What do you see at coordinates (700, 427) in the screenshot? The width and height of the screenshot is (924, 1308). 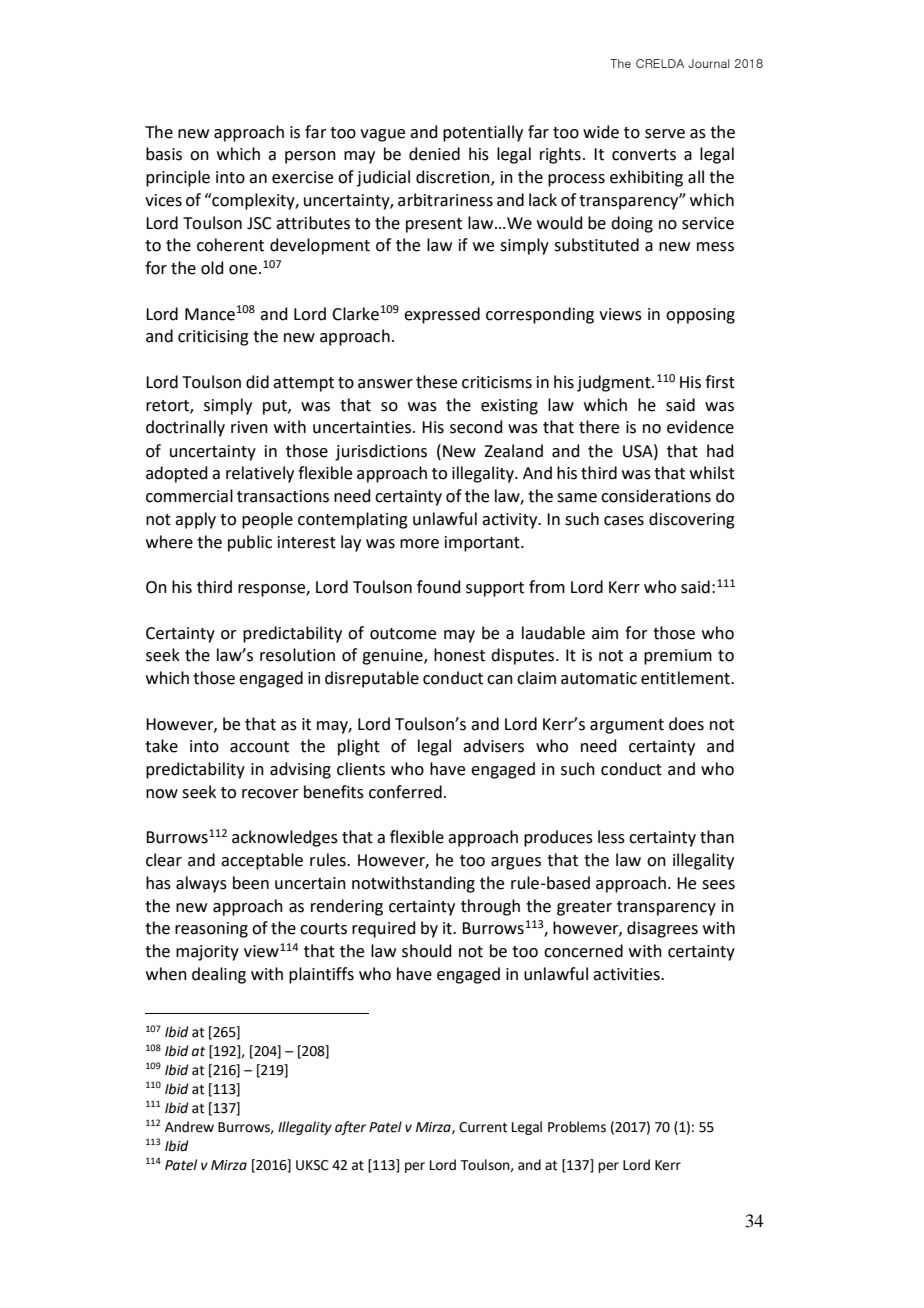 I see `evidence` at bounding box center [700, 427].
